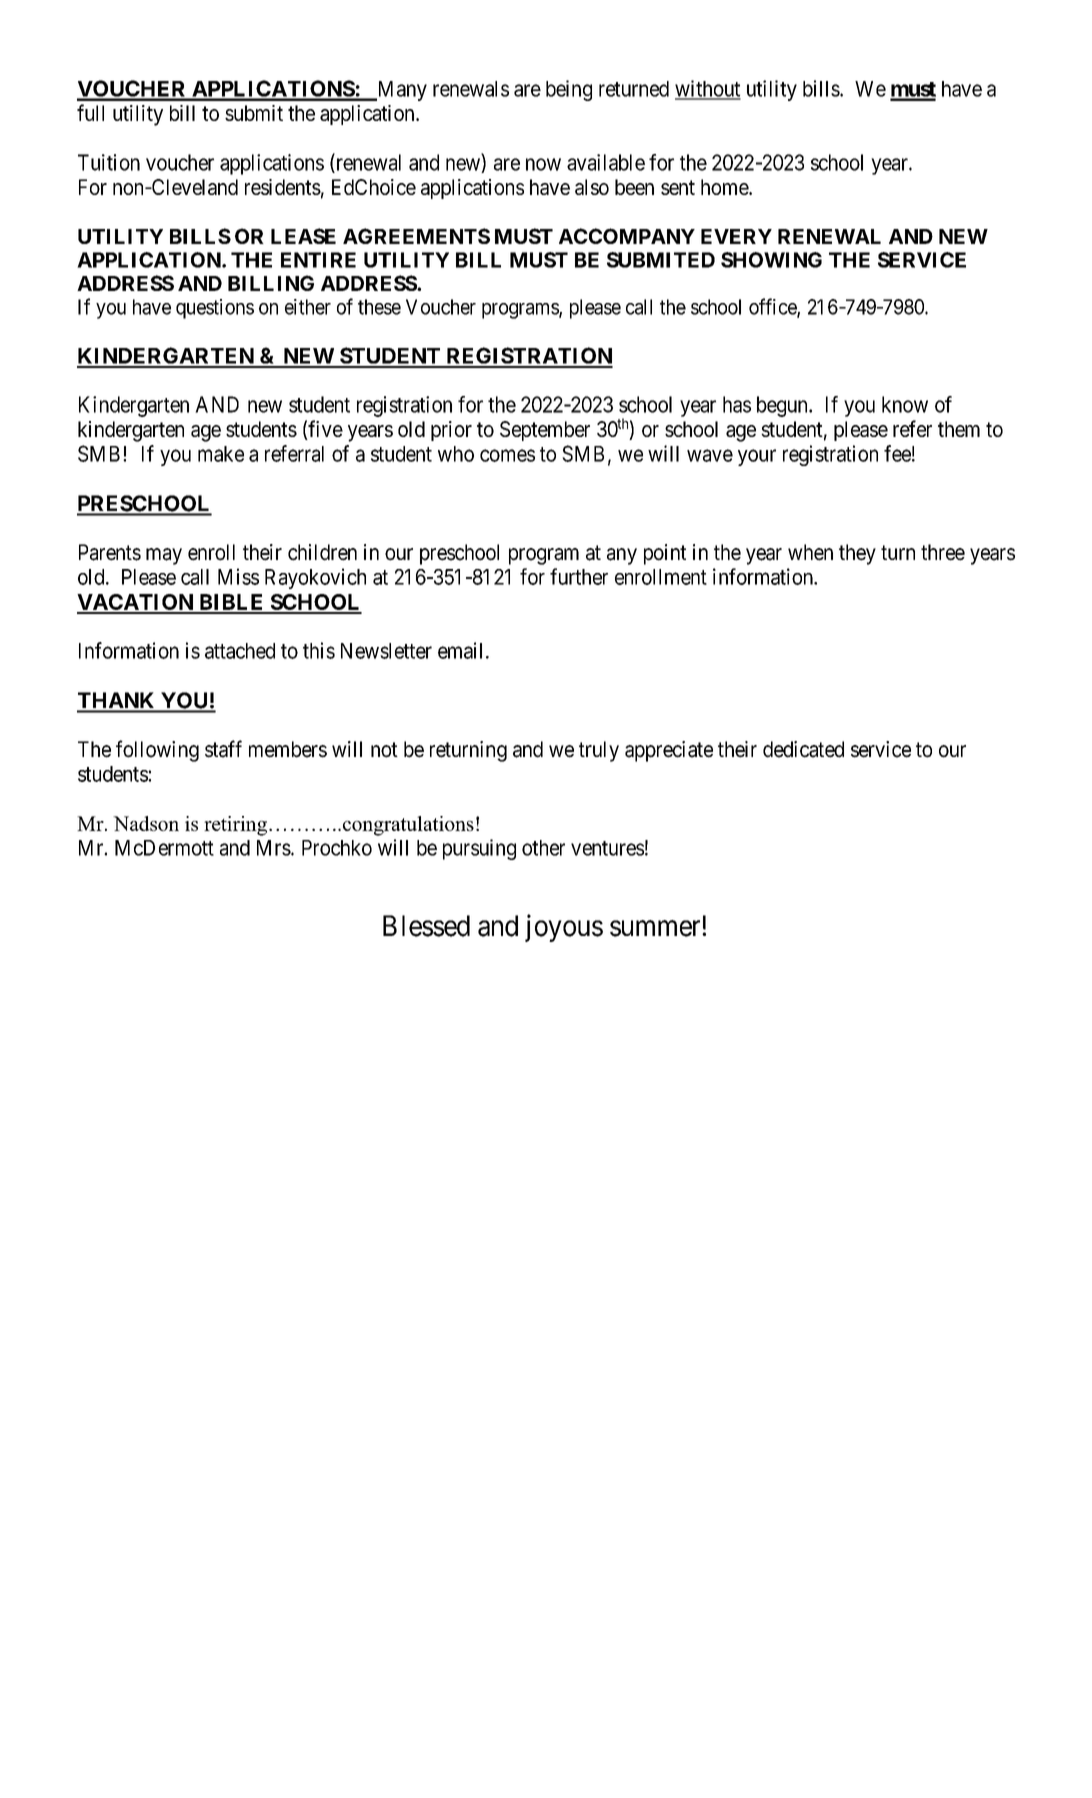 This image has width=1092, height=1798. Describe the element at coordinates (215, 309) in the image. I see `questions` at that location.
